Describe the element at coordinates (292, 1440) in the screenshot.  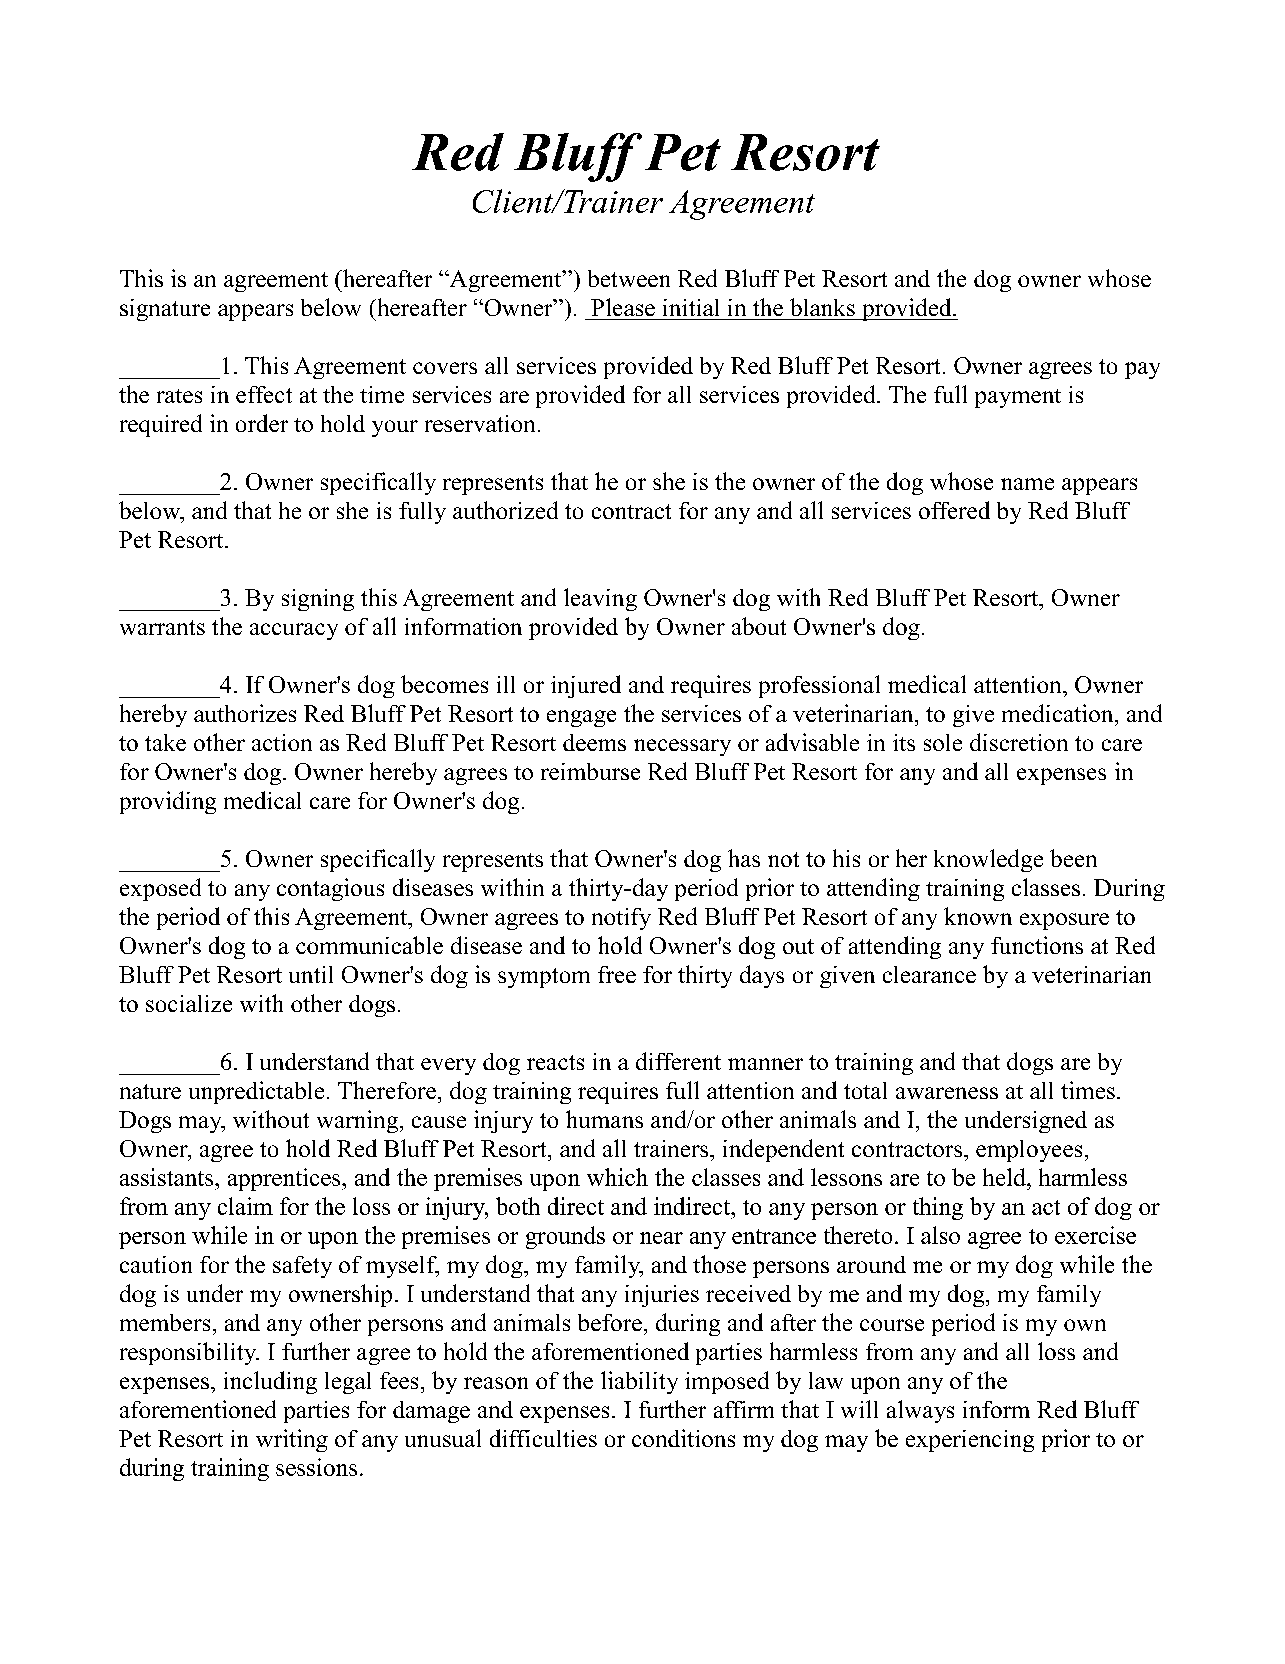
I see `writing` at that location.
